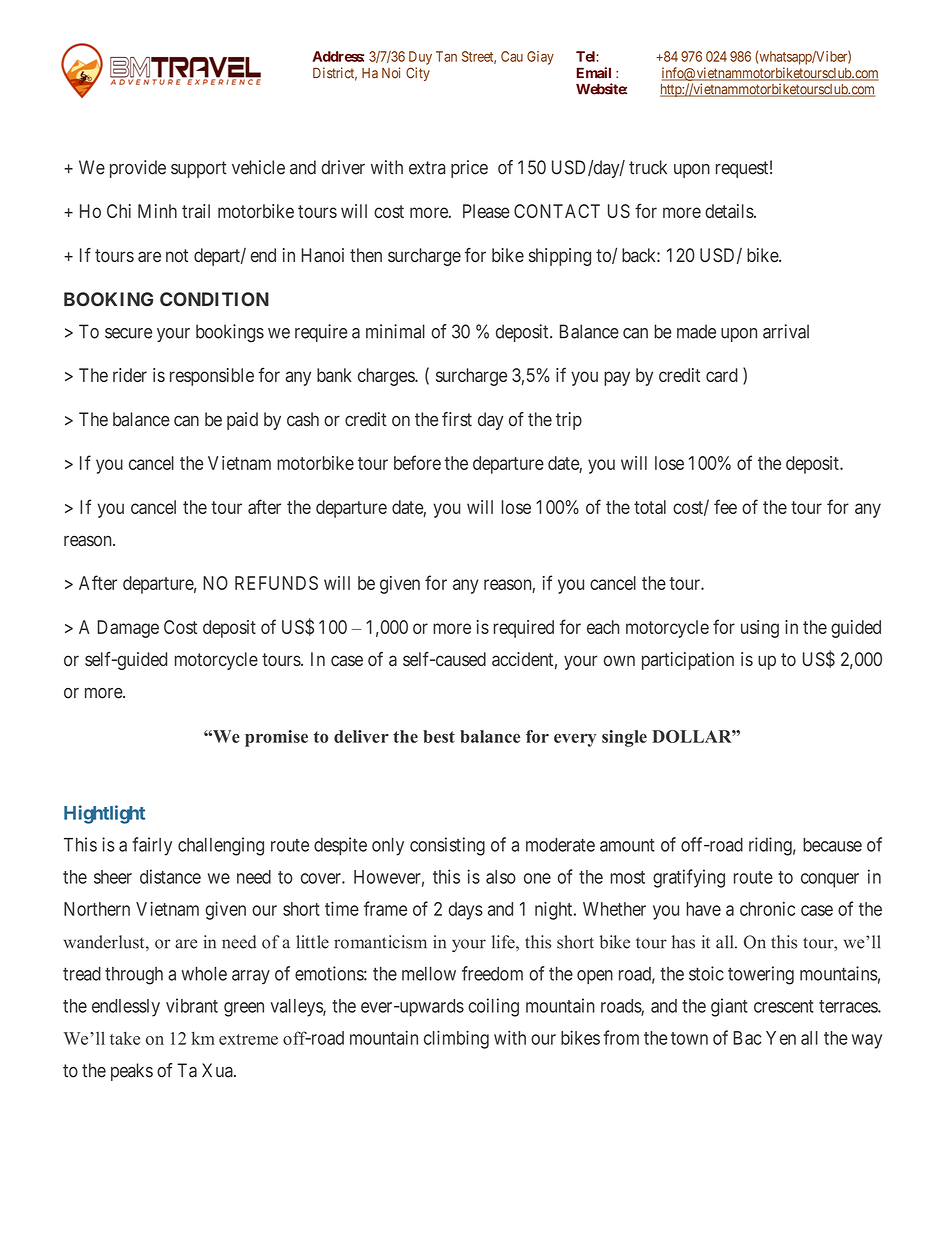 The image size is (952, 1233). What do you see at coordinates (125, 1038) in the screenshot?
I see `take` at bounding box center [125, 1038].
